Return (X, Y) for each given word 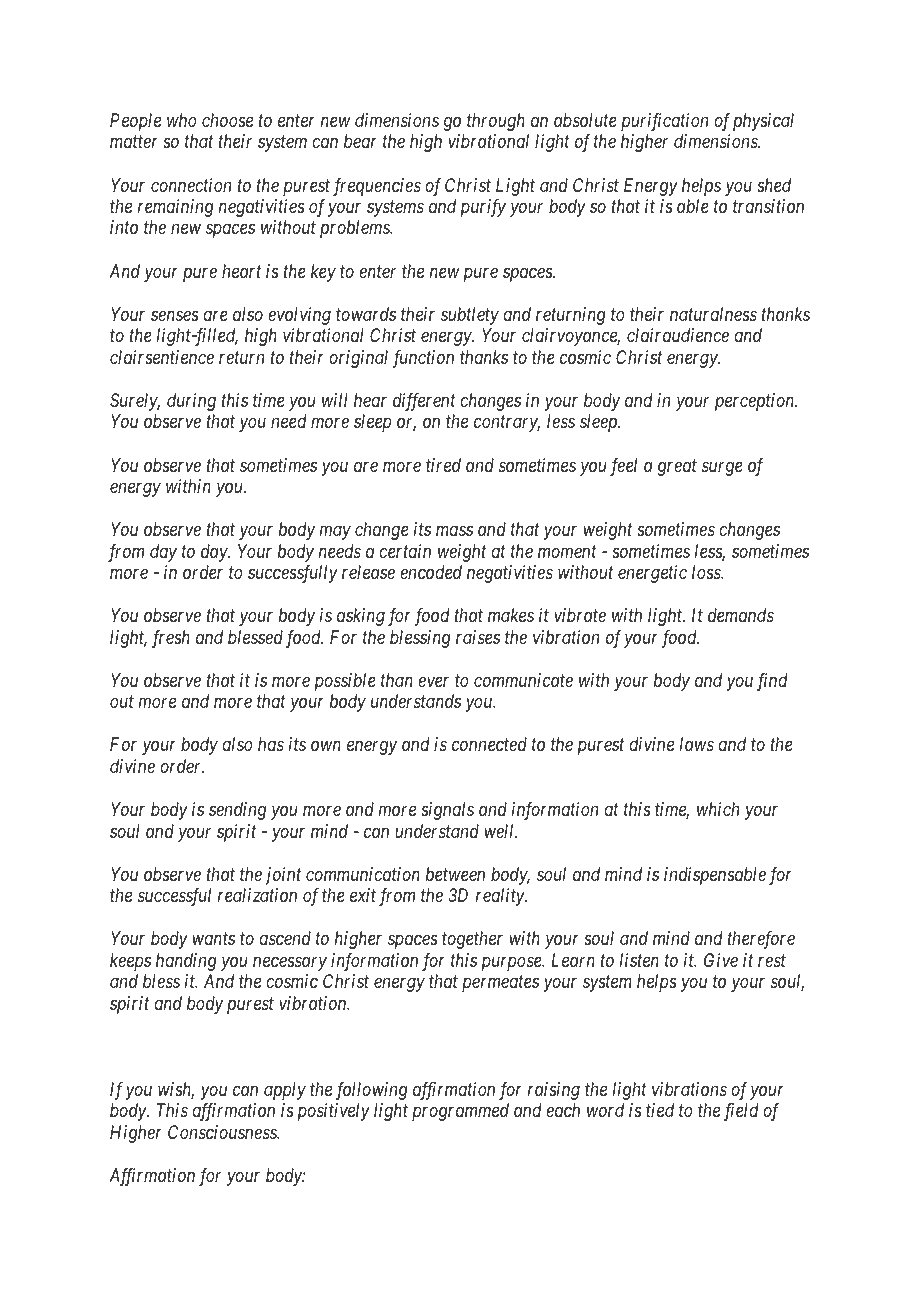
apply (285, 1091)
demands (741, 615)
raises (478, 637)
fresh (171, 639)
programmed (460, 1112)
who (182, 120)
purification (664, 122)
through (496, 122)
